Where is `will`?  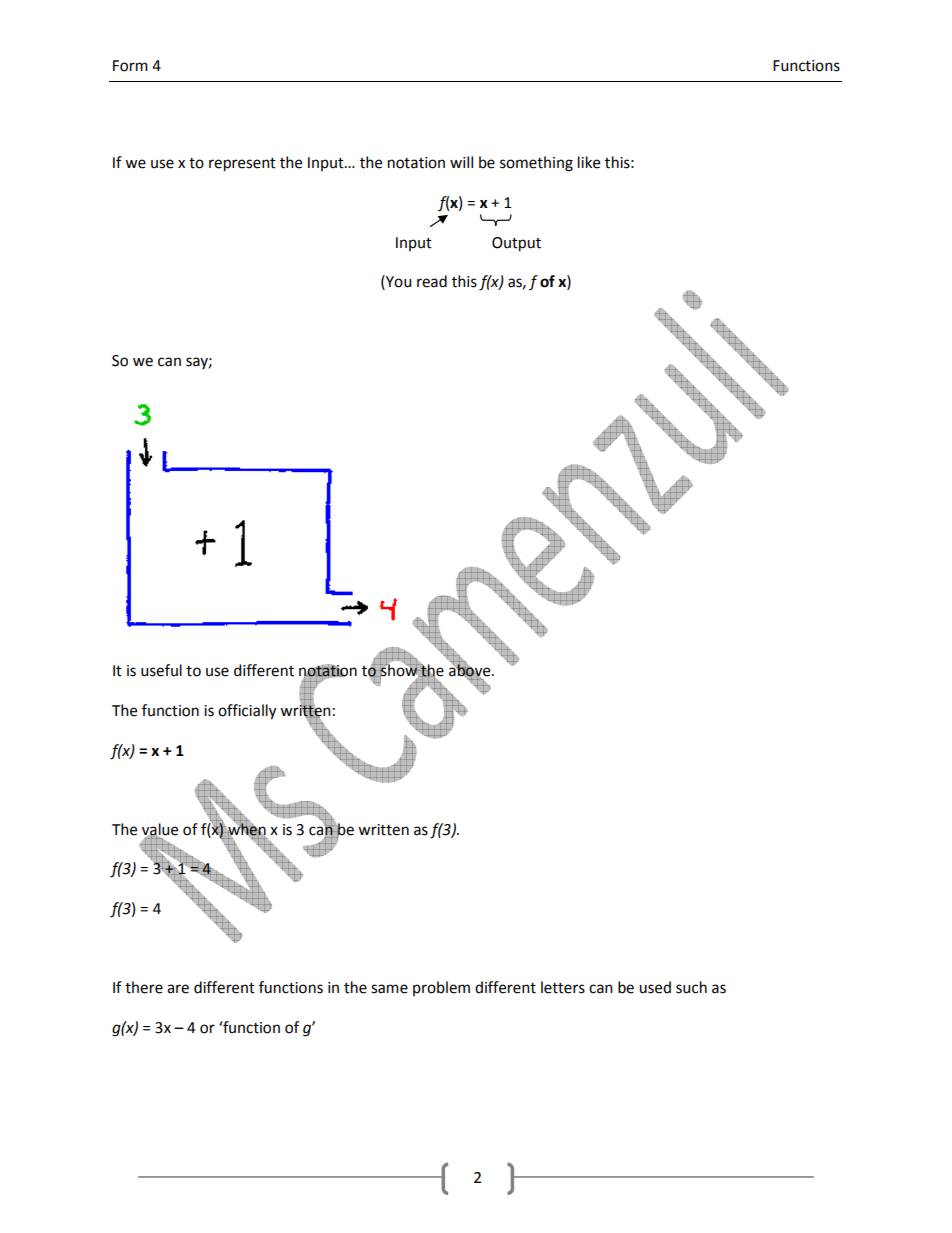
will is located at coordinates (461, 162).
